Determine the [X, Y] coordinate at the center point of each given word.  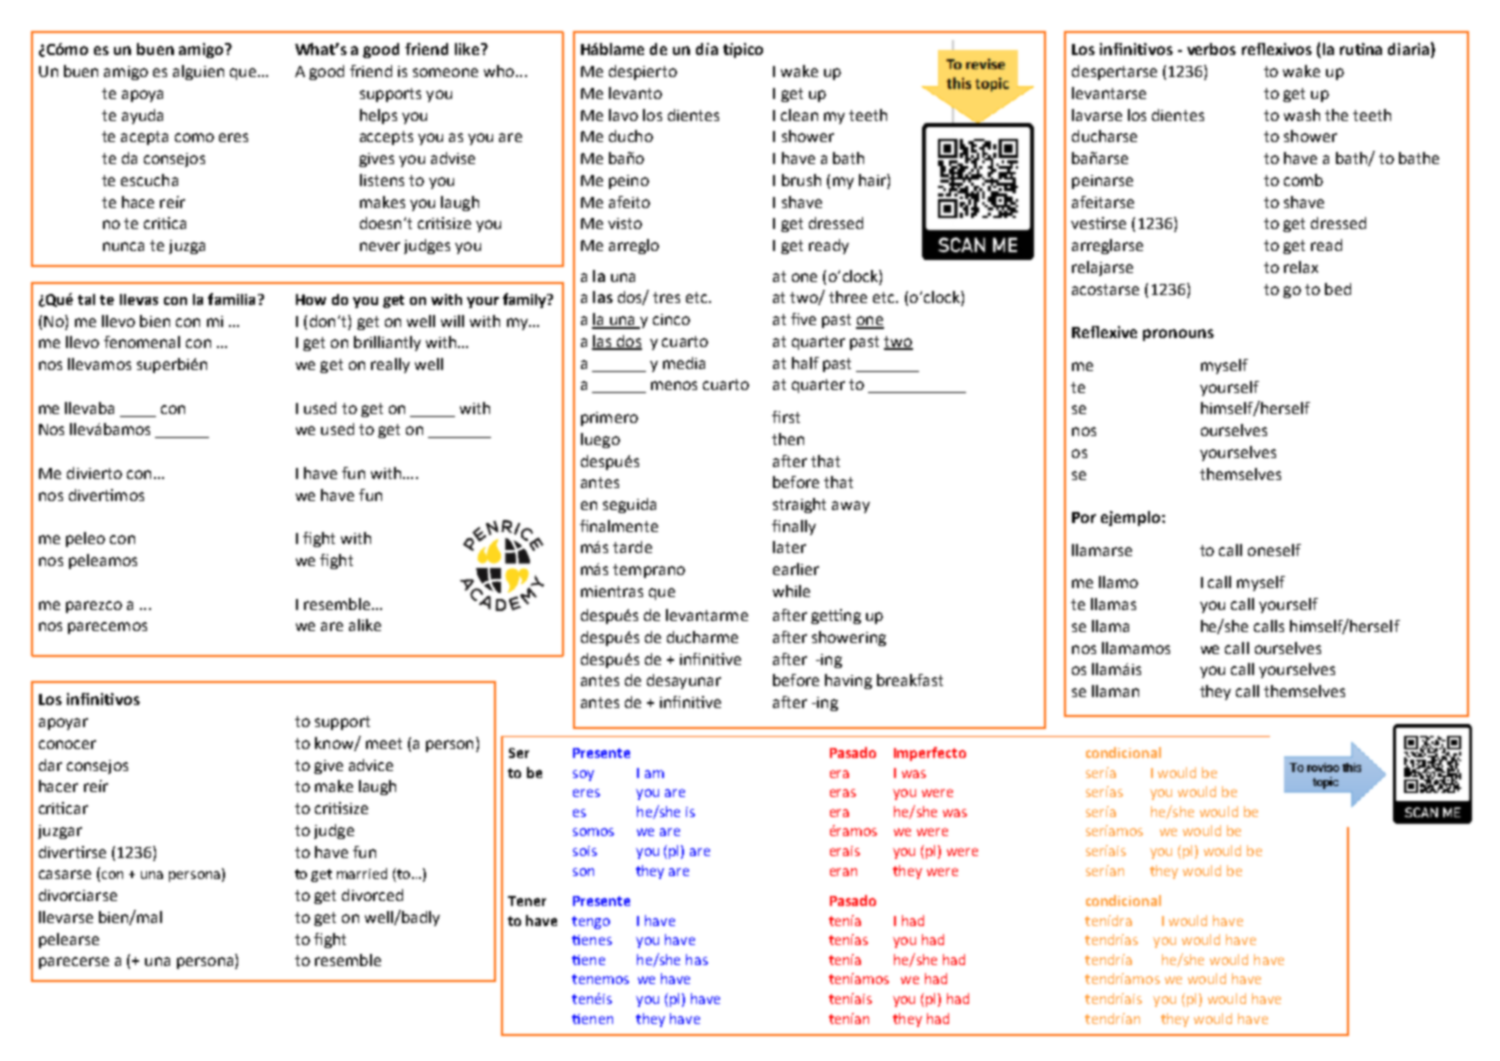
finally [794, 527]
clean [799, 115]
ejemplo [1132, 518]
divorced [372, 895]
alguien [198, 72]
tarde [632, 547]
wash [1302, 115]
